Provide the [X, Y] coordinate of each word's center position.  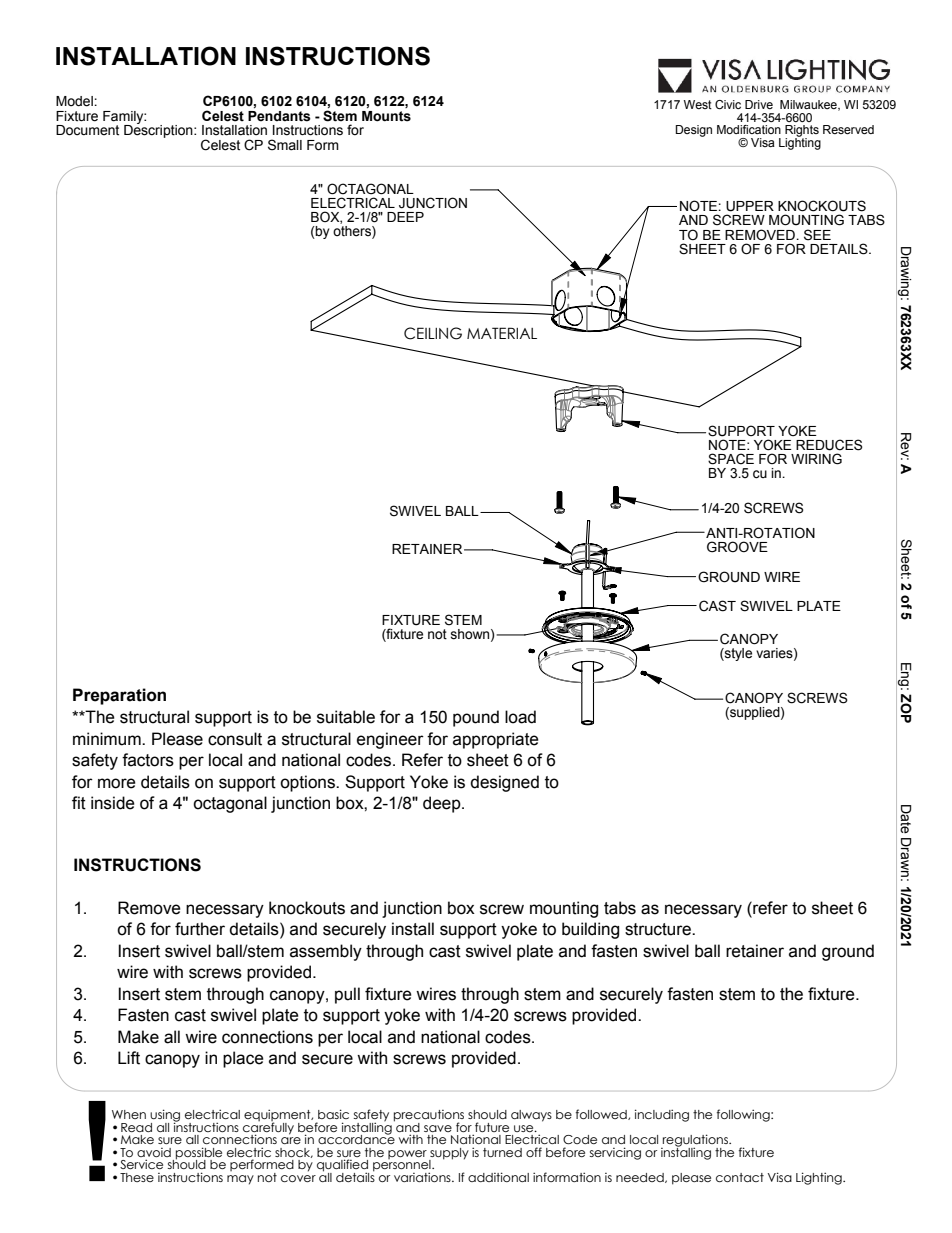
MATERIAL [502, 333]
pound [476, 718]
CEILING [433, 333]
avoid [154, 1152]
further [200, 929]
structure [659, 929]
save [438, 1128]
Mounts [386, 116]
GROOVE [737, 547]
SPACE [731, 459]
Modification [749, 129]
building [590, 930]
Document [87, 130]
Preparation [119, 696]
